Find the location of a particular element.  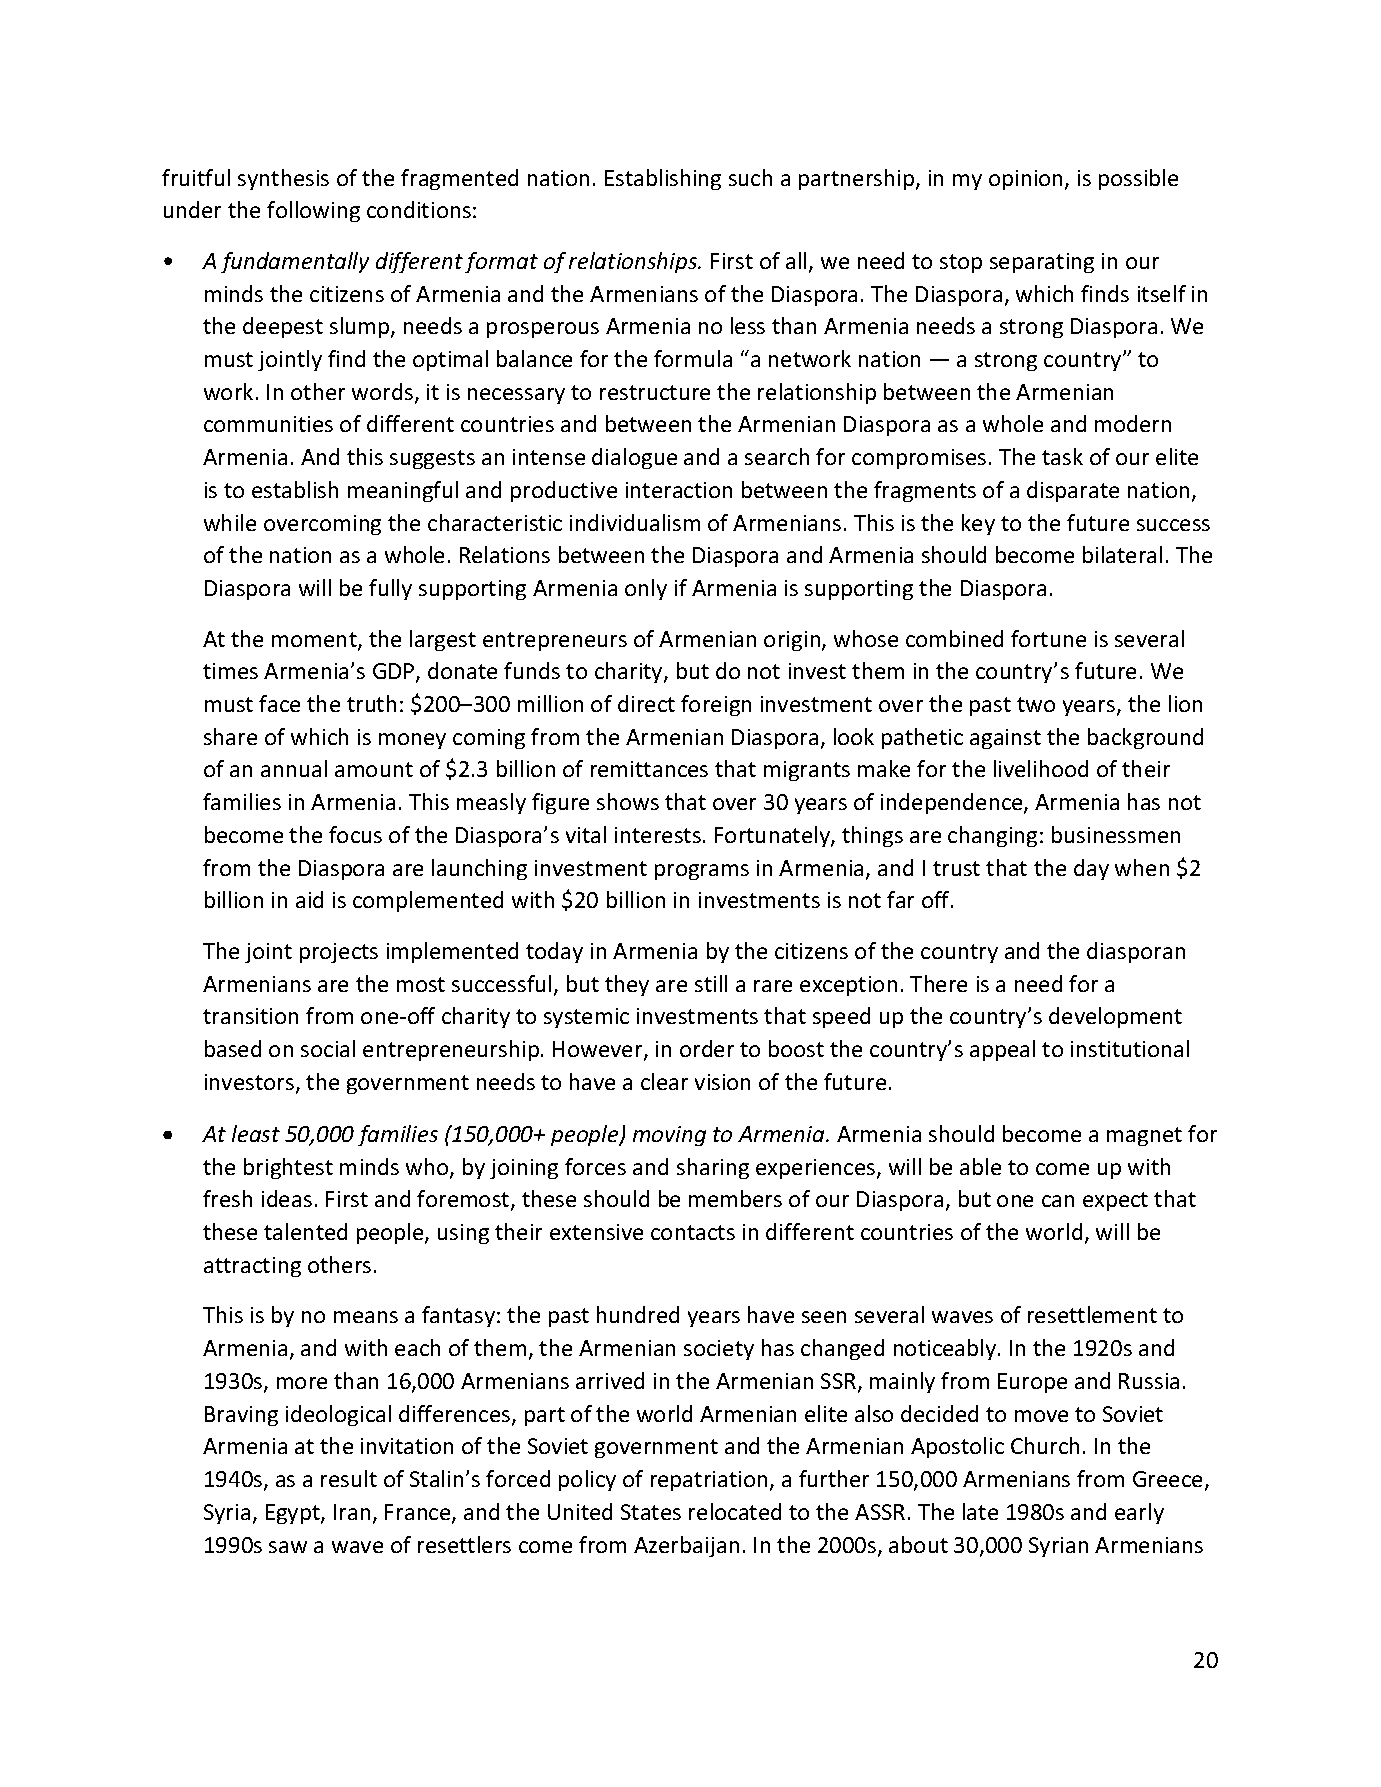

Egypt is located at coordinates (294, 1514).
